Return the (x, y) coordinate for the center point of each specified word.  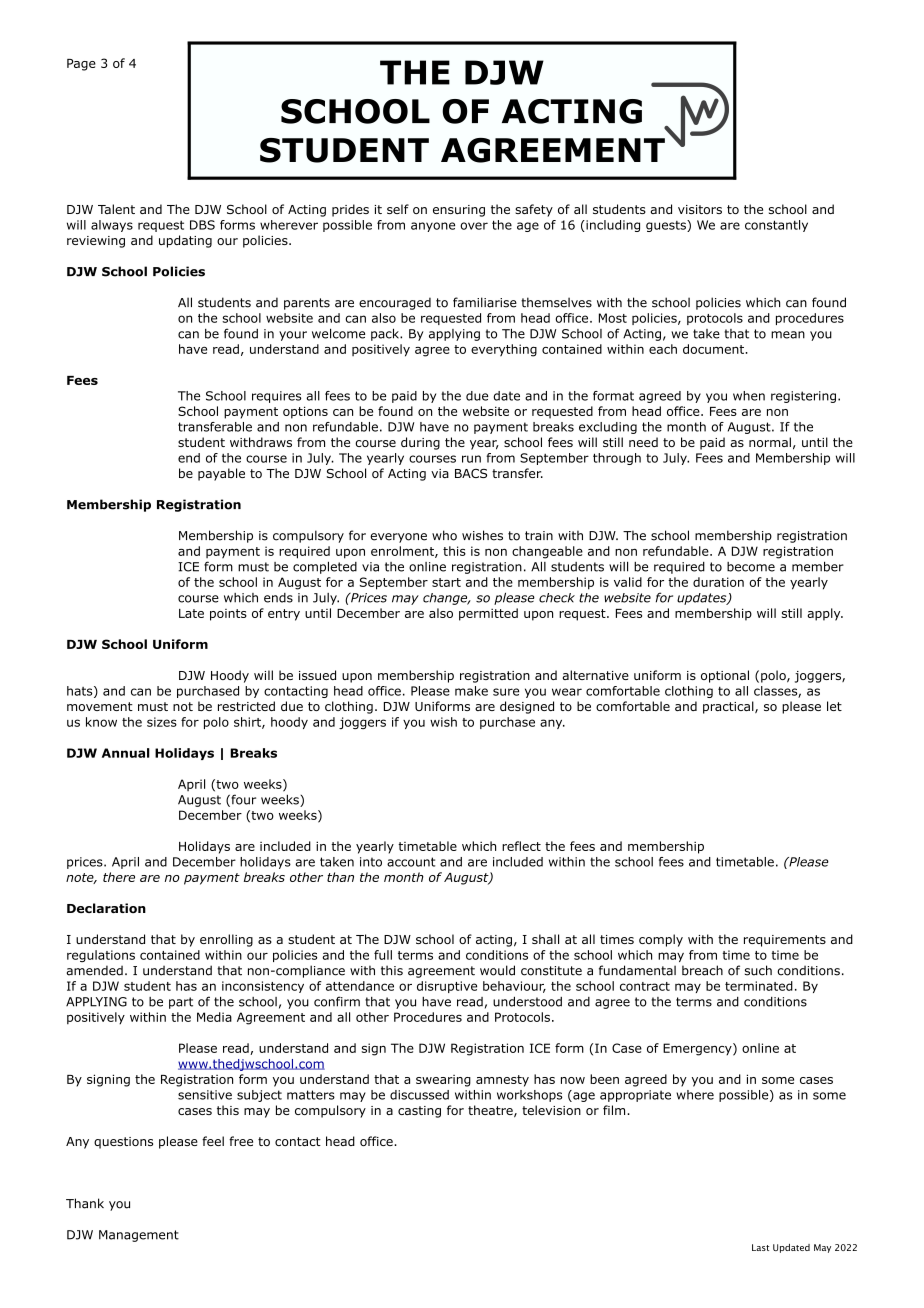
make (471, 691)
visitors (700, 209)
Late (191, 613)
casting (419, 1112)
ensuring (459, 211)
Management (139, 1236)
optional (725, 676)
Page (81, 65)
